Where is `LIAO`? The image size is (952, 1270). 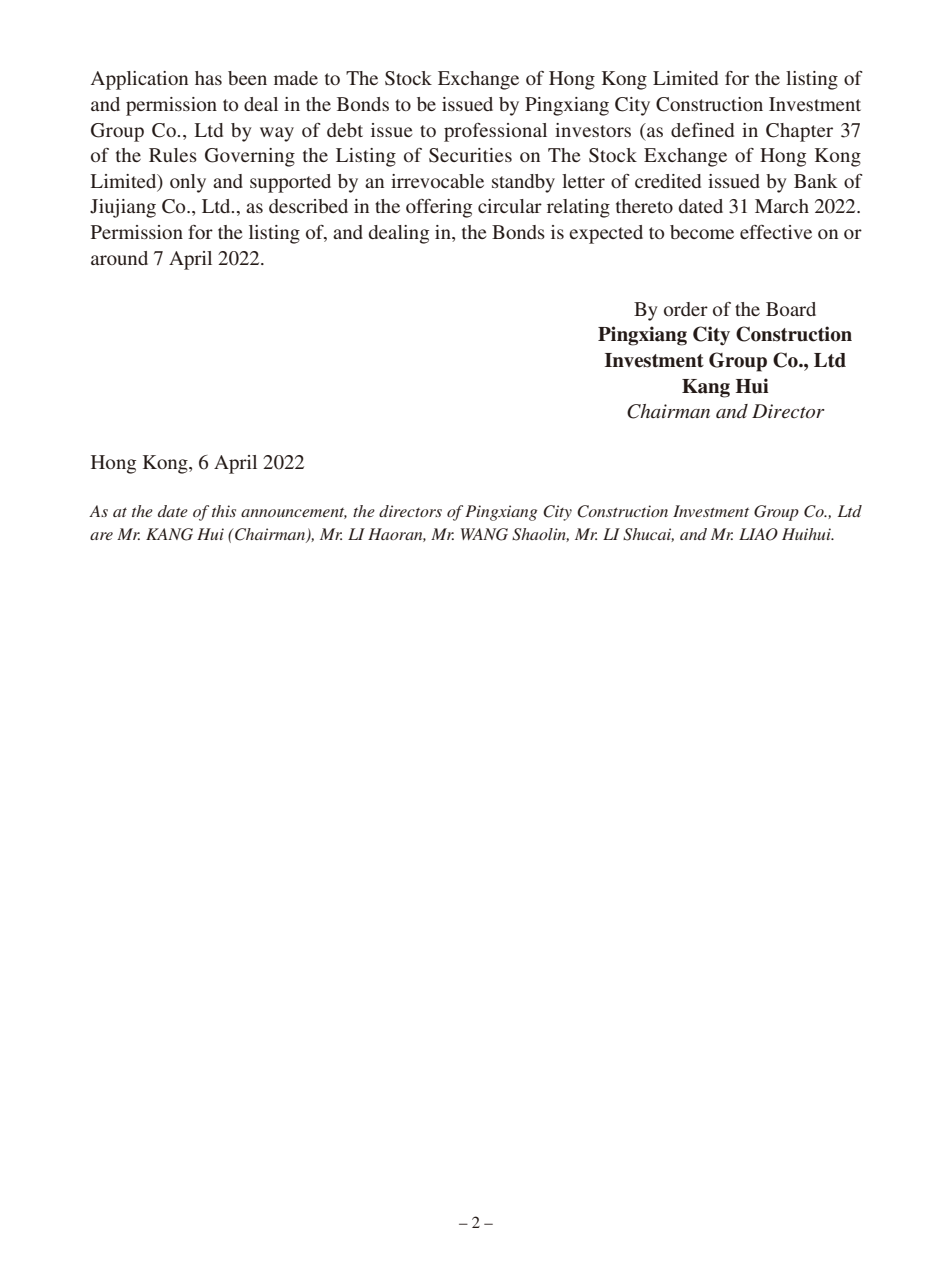
LIAO is located at coordinates (758, 534).
